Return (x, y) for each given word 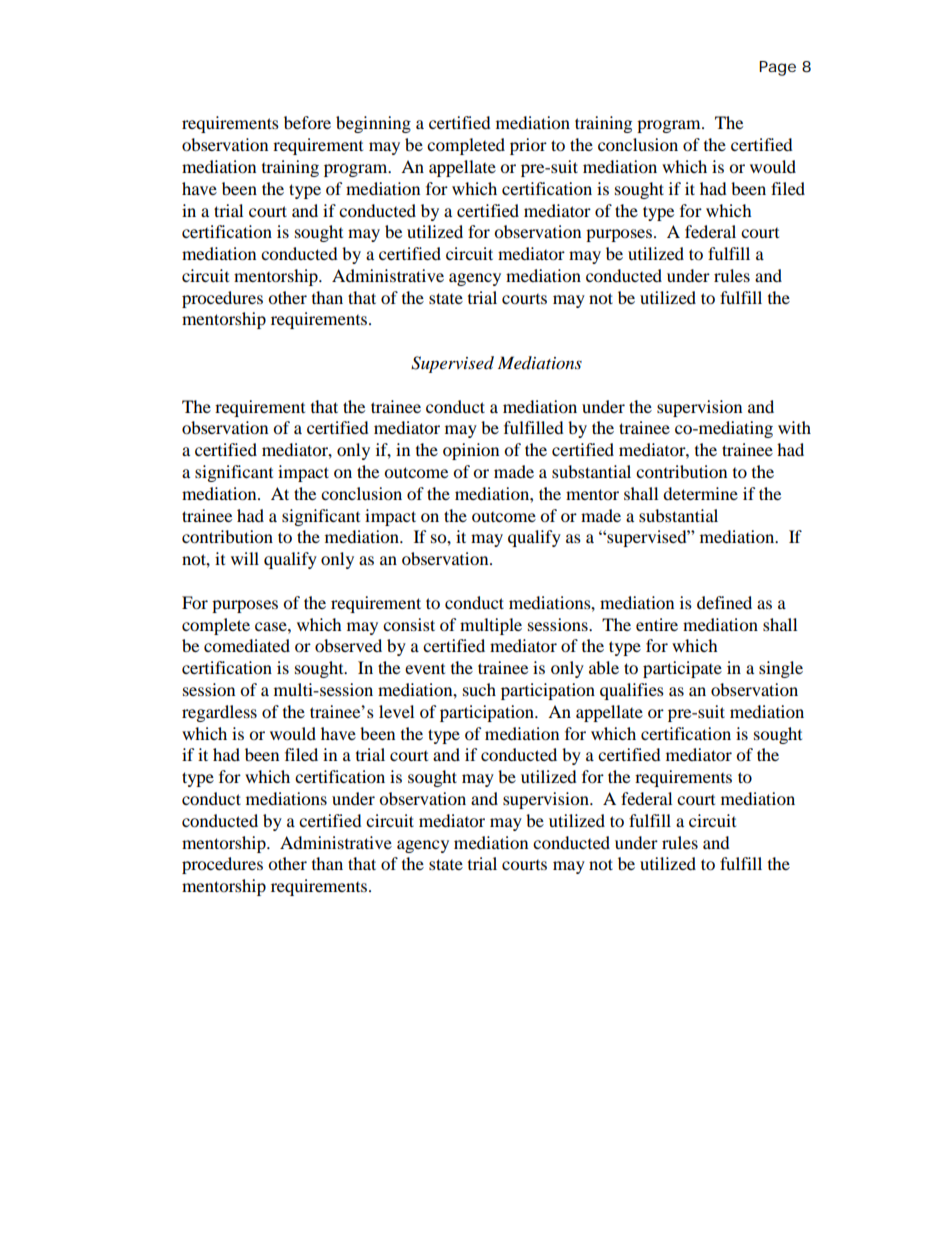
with (794, 427)
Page (777, 68)
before (307, 122)
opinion (471, 451)
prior (528, 146)
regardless (219, 713)
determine (700, 493)
